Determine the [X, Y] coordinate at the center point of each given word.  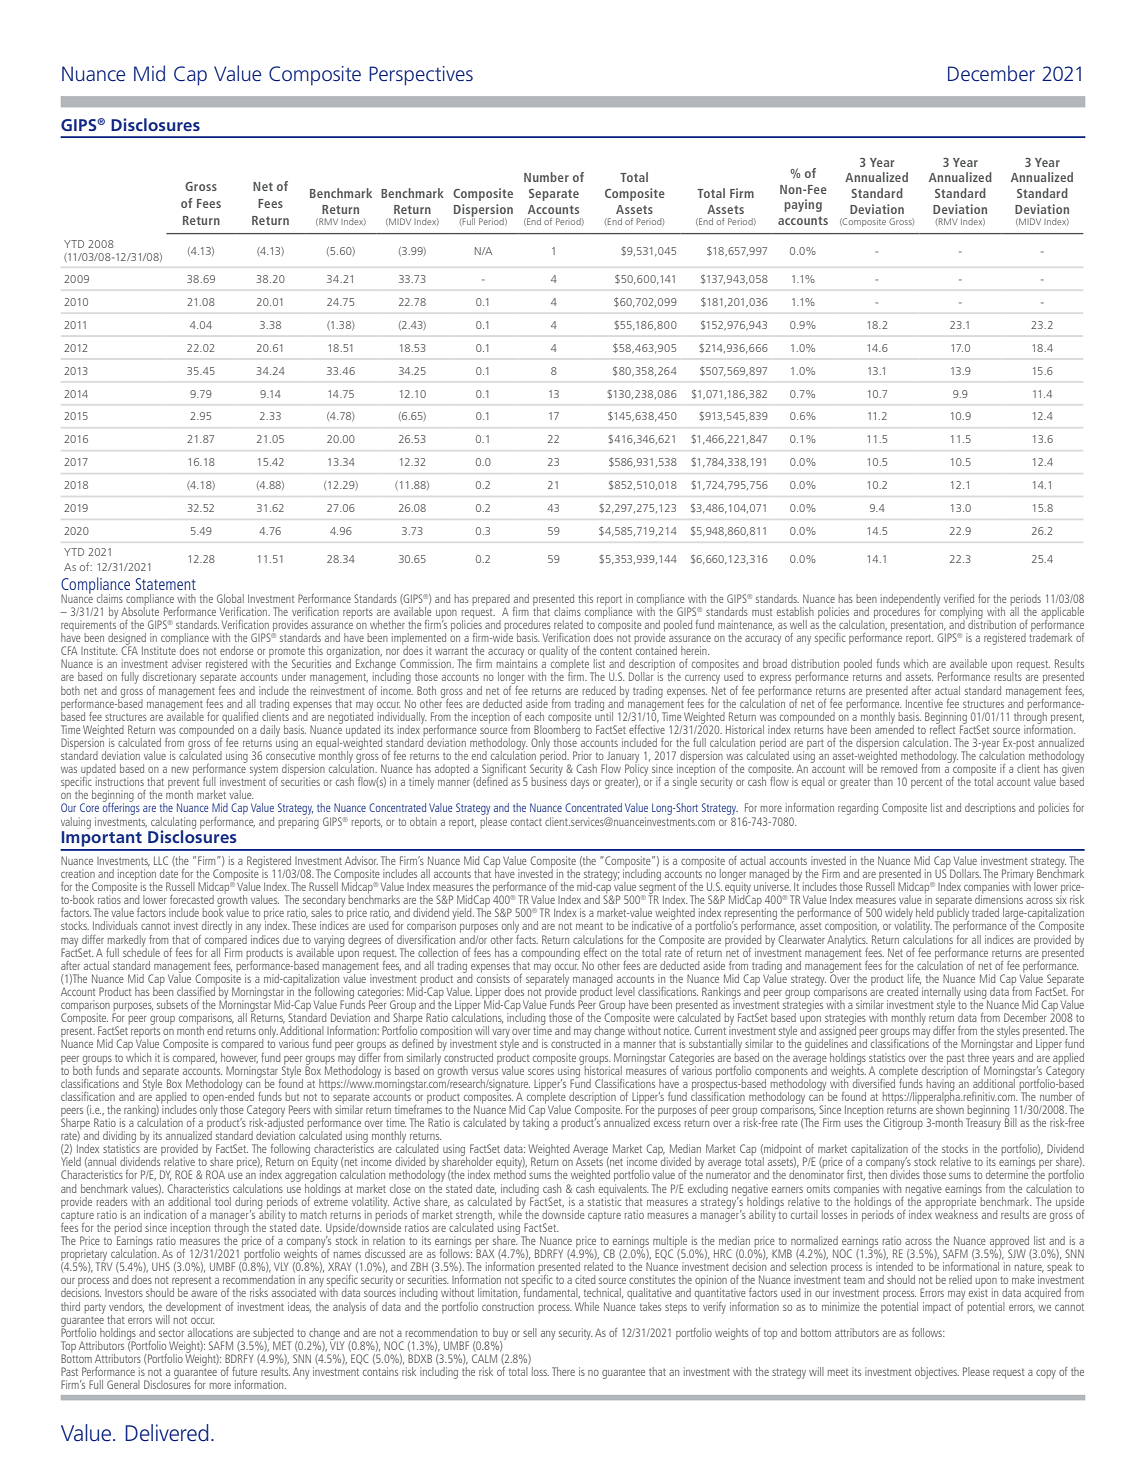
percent [926, 784]
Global [230, 598]
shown [950, 1108]
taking [536, 1122]
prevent [183, 785]
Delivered [167, 1433]
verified [959, 598]
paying [803, 205]
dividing [119, 1138]
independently [910, 601]
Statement [166, 584]
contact [526, 822]
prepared [491, 601]
